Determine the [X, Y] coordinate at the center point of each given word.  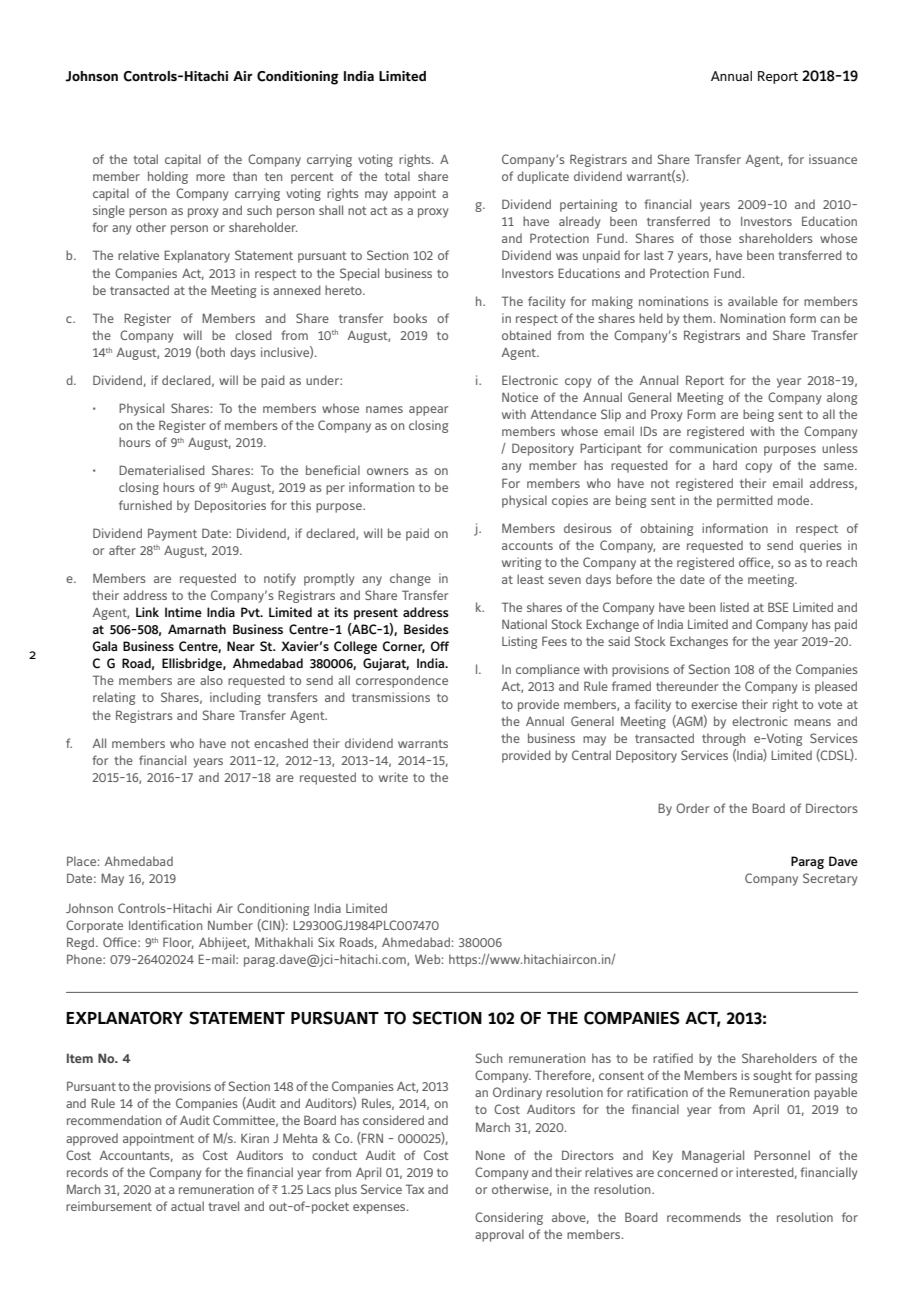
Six [326, 942]
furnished [145, 505]
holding [168, 177]
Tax [415, 1189]
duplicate [543, 177]
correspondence [402, 681]
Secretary [830, 879]
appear [428, 411]
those [715, 238]
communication [713, 448]
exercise [714, 704]
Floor [178, 943]
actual [187, 1206]
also [211, 680]
